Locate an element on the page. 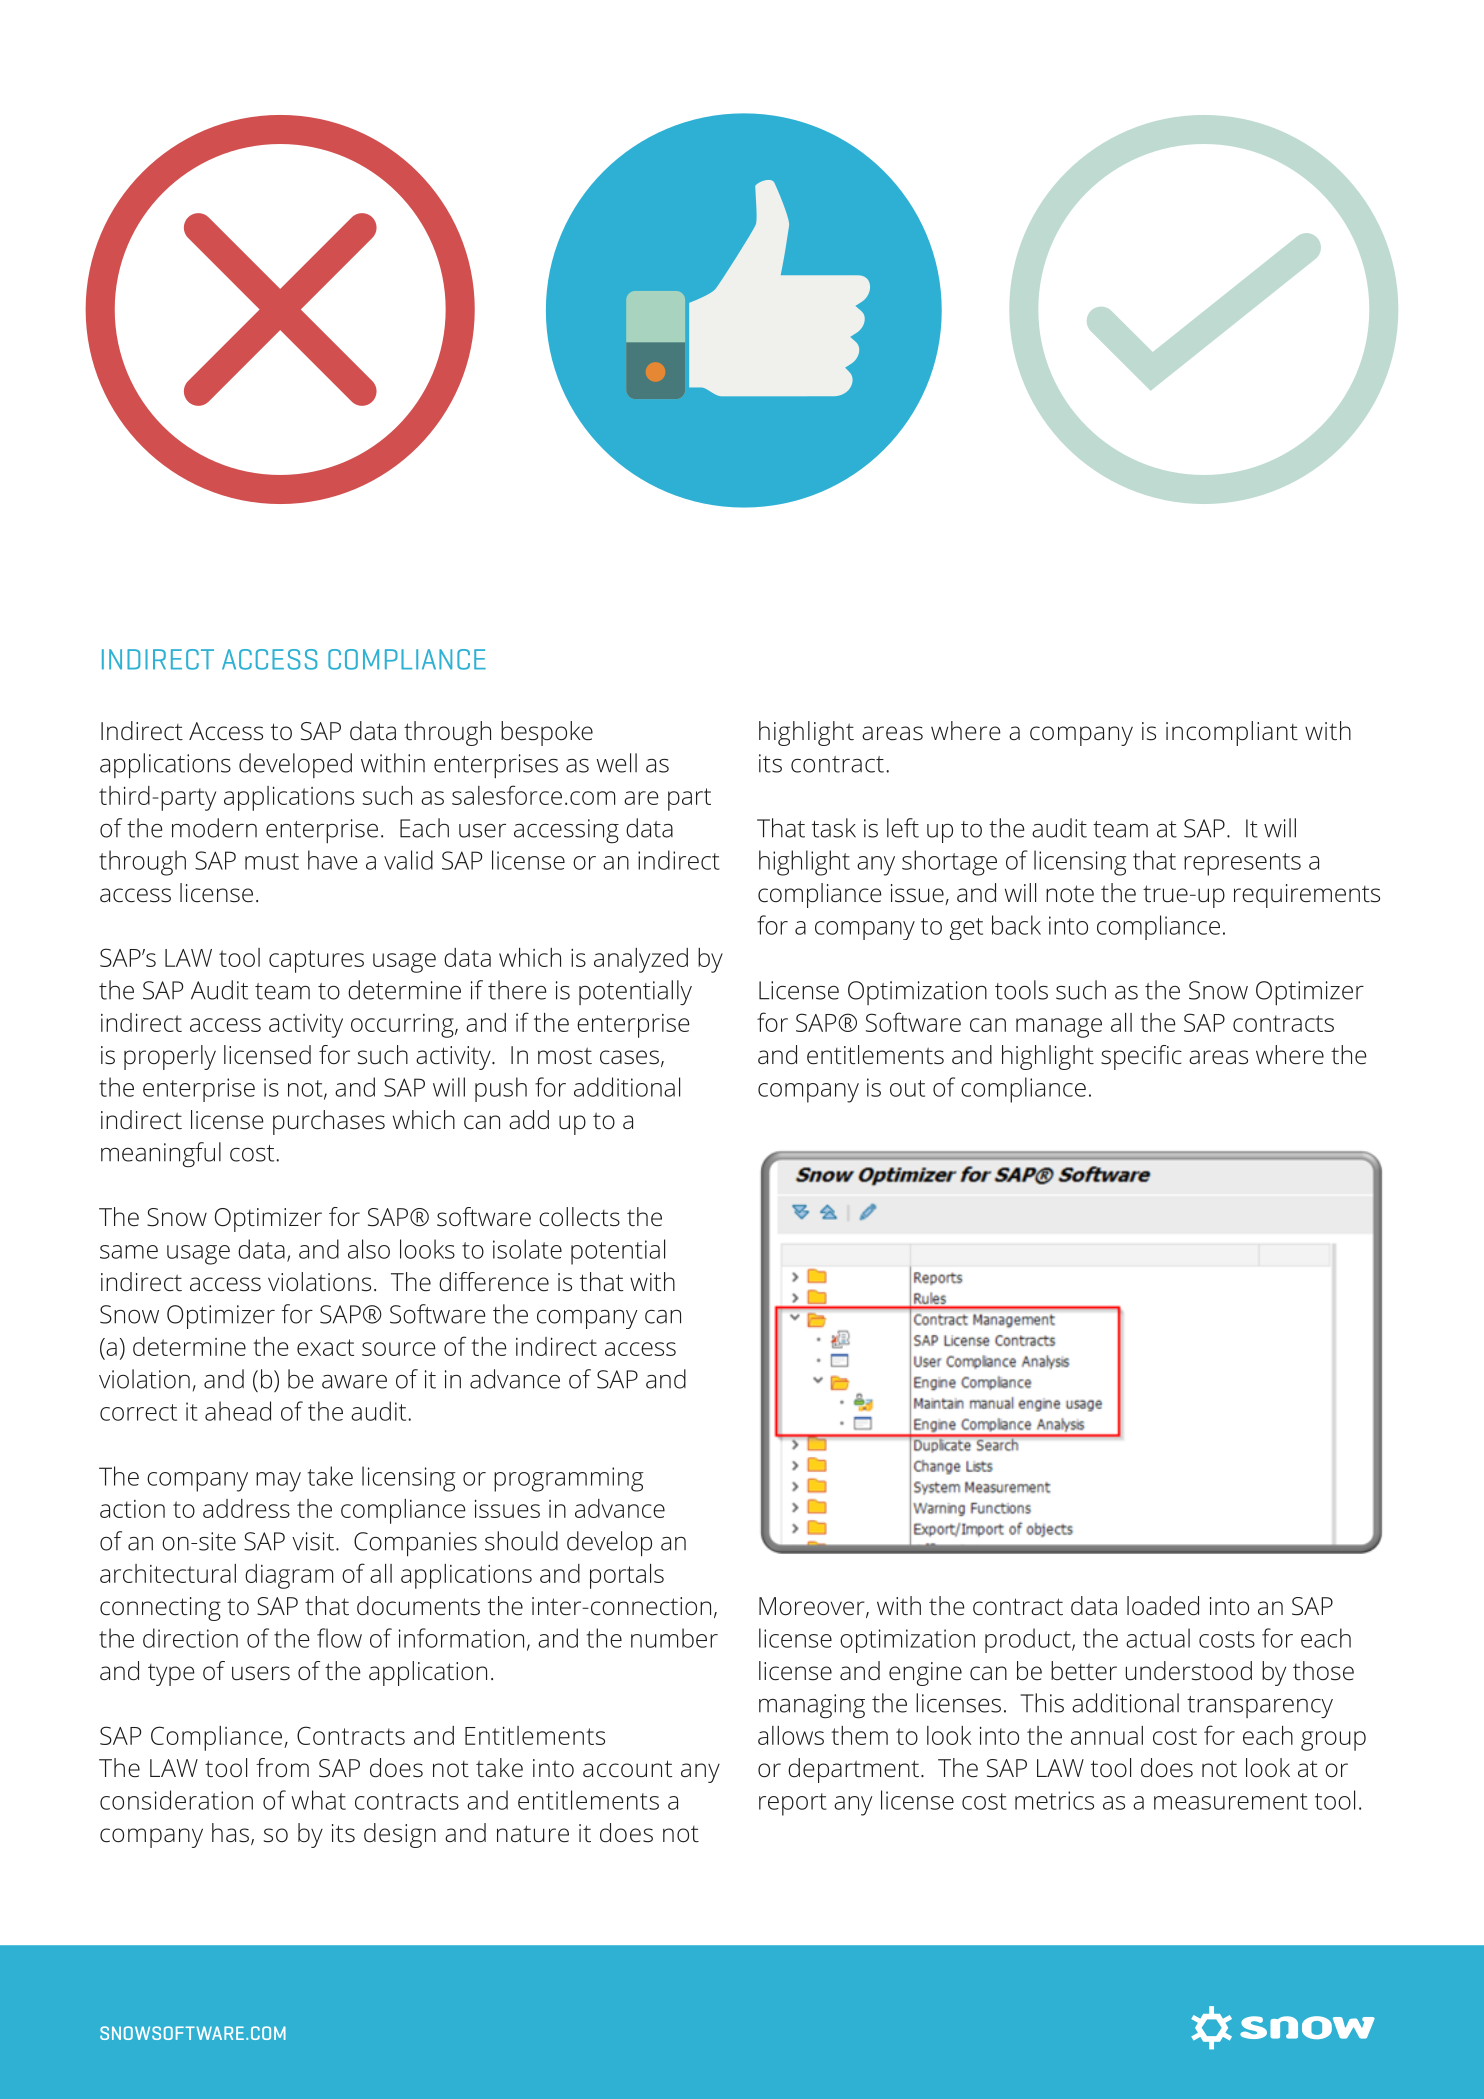  report is located at coordinates (793, 1804).
